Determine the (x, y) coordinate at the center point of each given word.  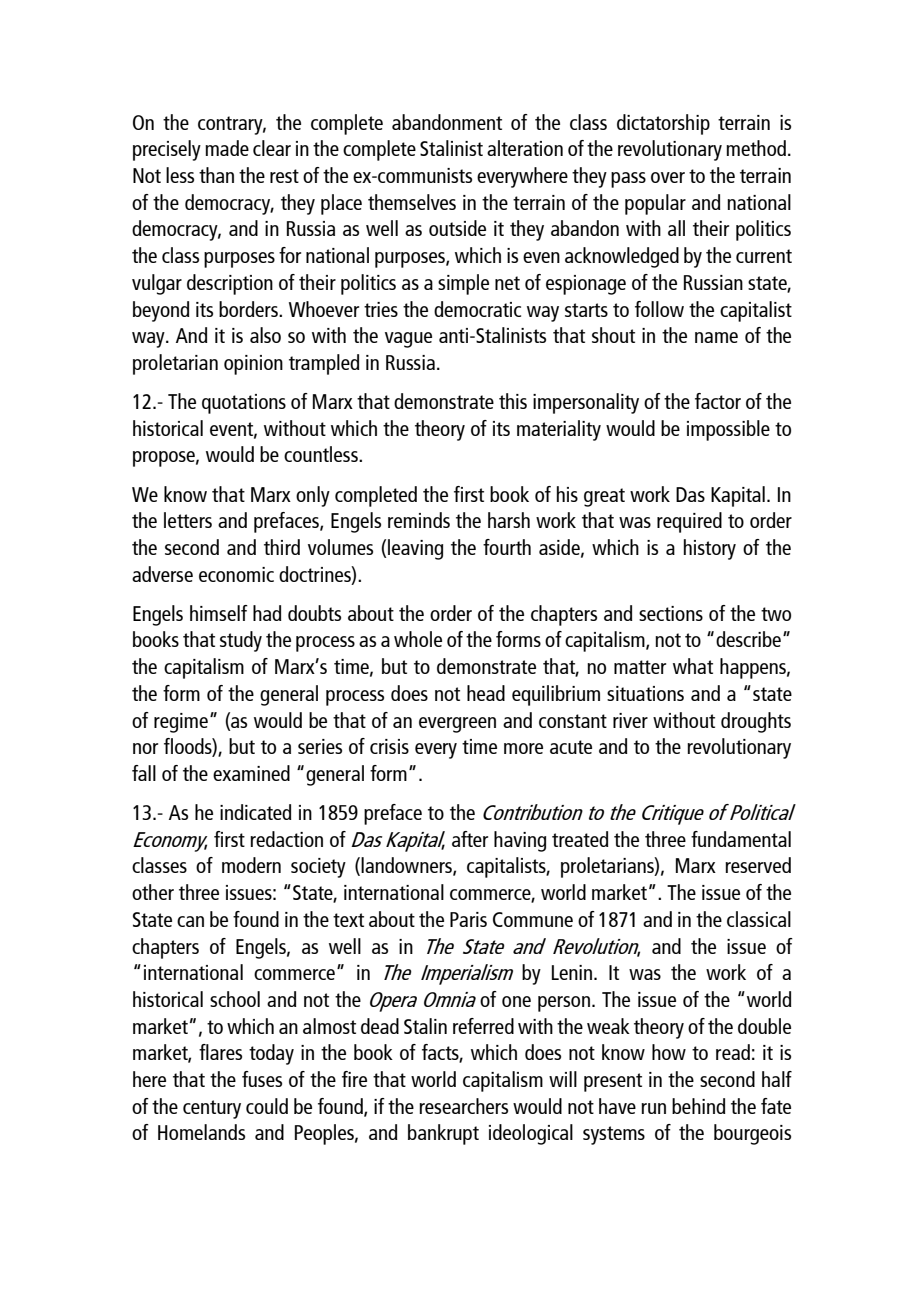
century (212, 1109)
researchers (463, 1106)
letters (188, 520)
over (668, 177)
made (227, 148)
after (470, 839)
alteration (525, 148)
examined (251, 773)
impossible (728, 430)
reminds (419, 520)
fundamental (741, 839)
